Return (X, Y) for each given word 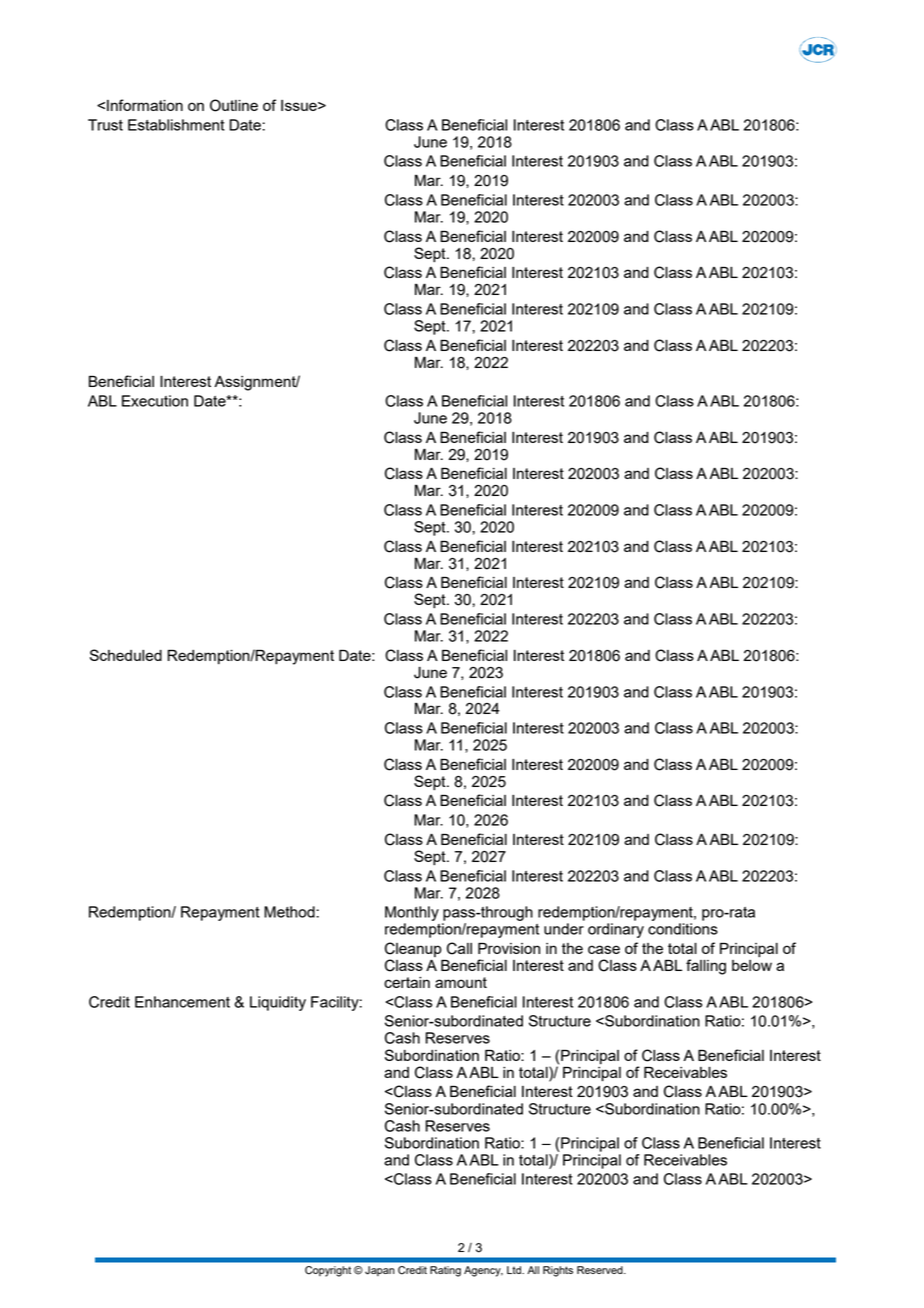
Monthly (412, 913)
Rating (445, 1271)
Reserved (601, 1270)
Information (145, 105)
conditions (683, 929)
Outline (234, 105)
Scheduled (126, 655)
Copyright (328, 1271)
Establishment (176, 125)
